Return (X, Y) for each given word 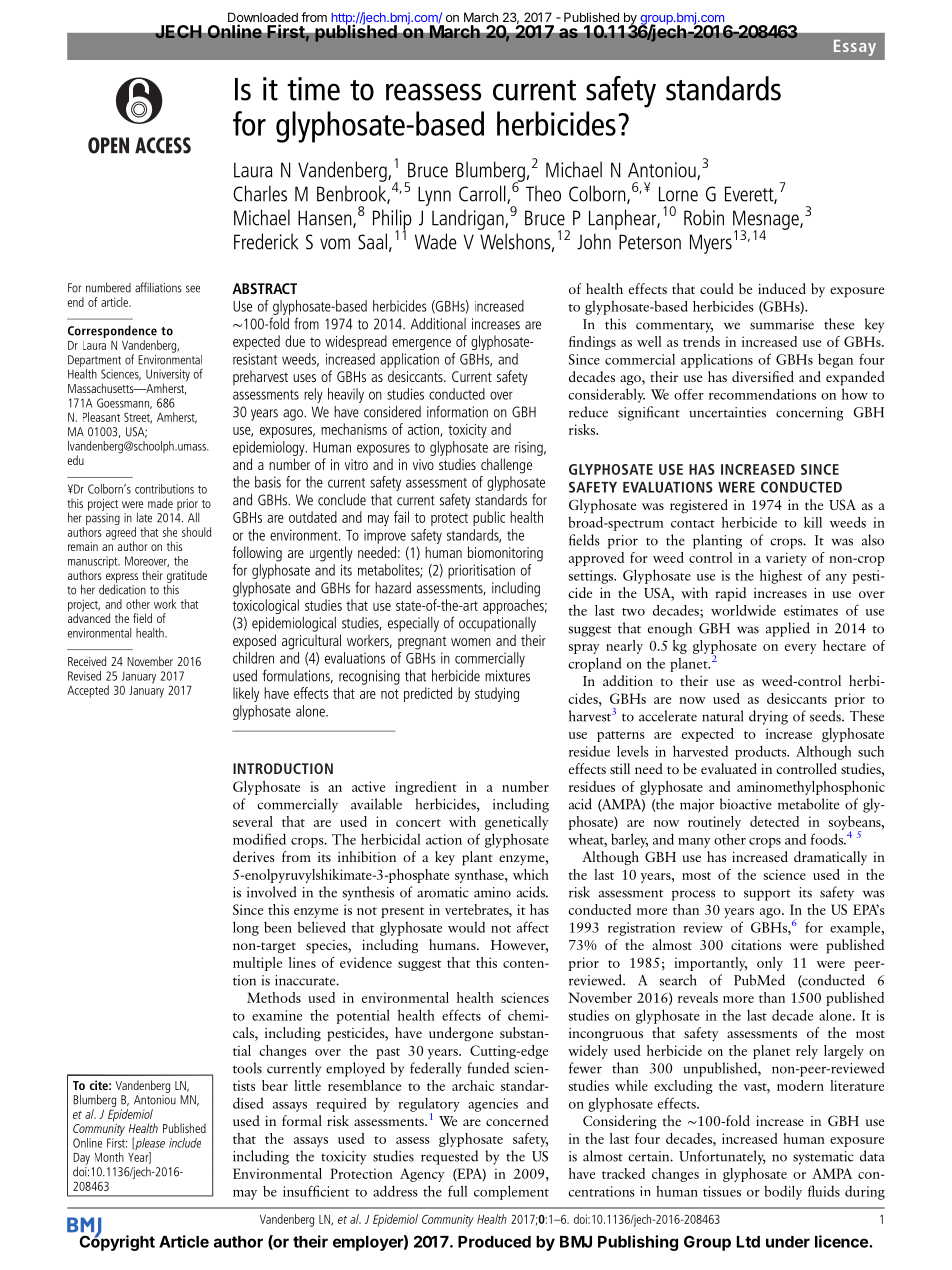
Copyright (117, 1242)
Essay (855, 48)
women (471, 642)
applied (788, 629)
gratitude (187, 577)
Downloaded (263, 18)
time (313, 89)
